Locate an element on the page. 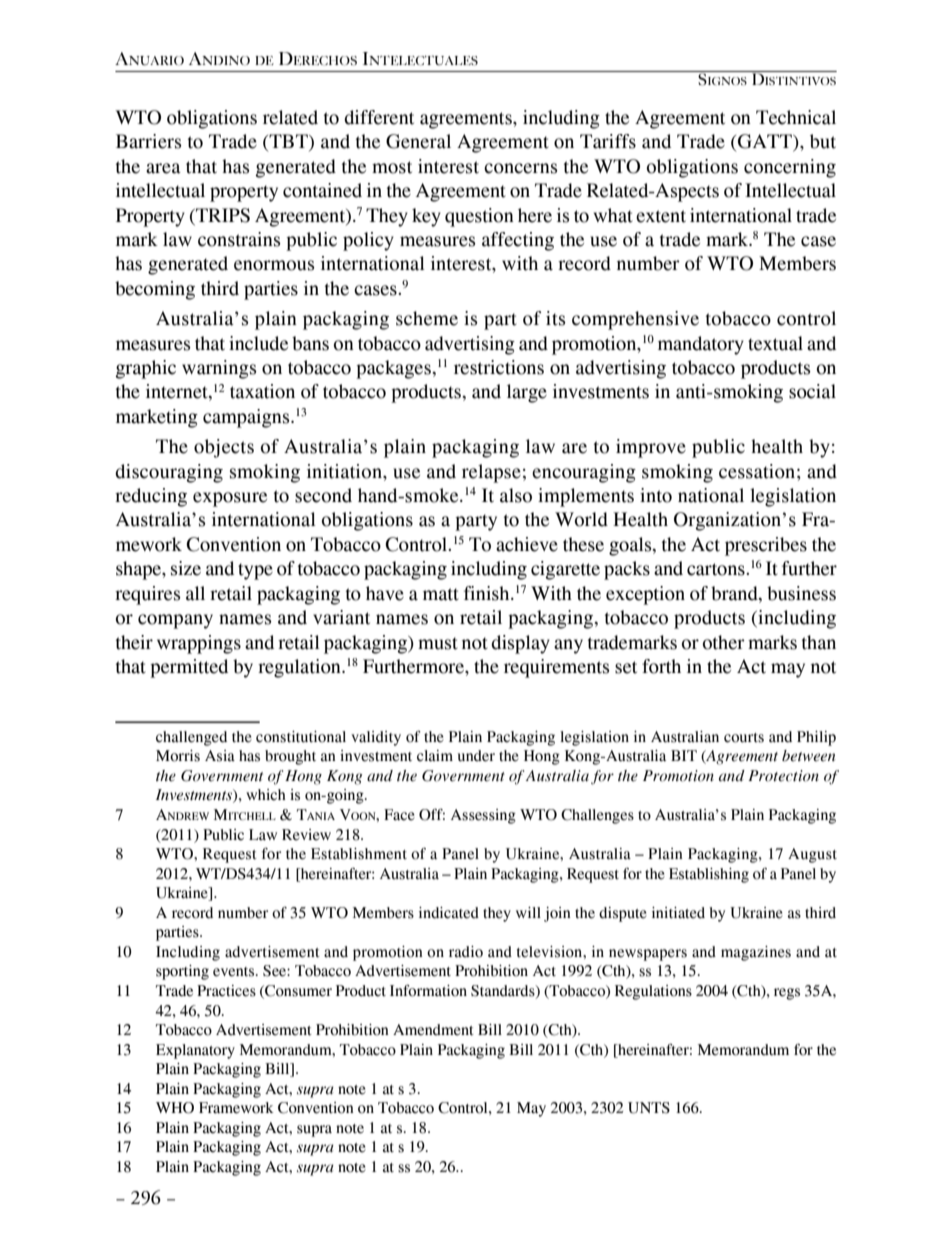 The width and height of the page is (952, 1247). matt is located at coordinates (441, 594).
